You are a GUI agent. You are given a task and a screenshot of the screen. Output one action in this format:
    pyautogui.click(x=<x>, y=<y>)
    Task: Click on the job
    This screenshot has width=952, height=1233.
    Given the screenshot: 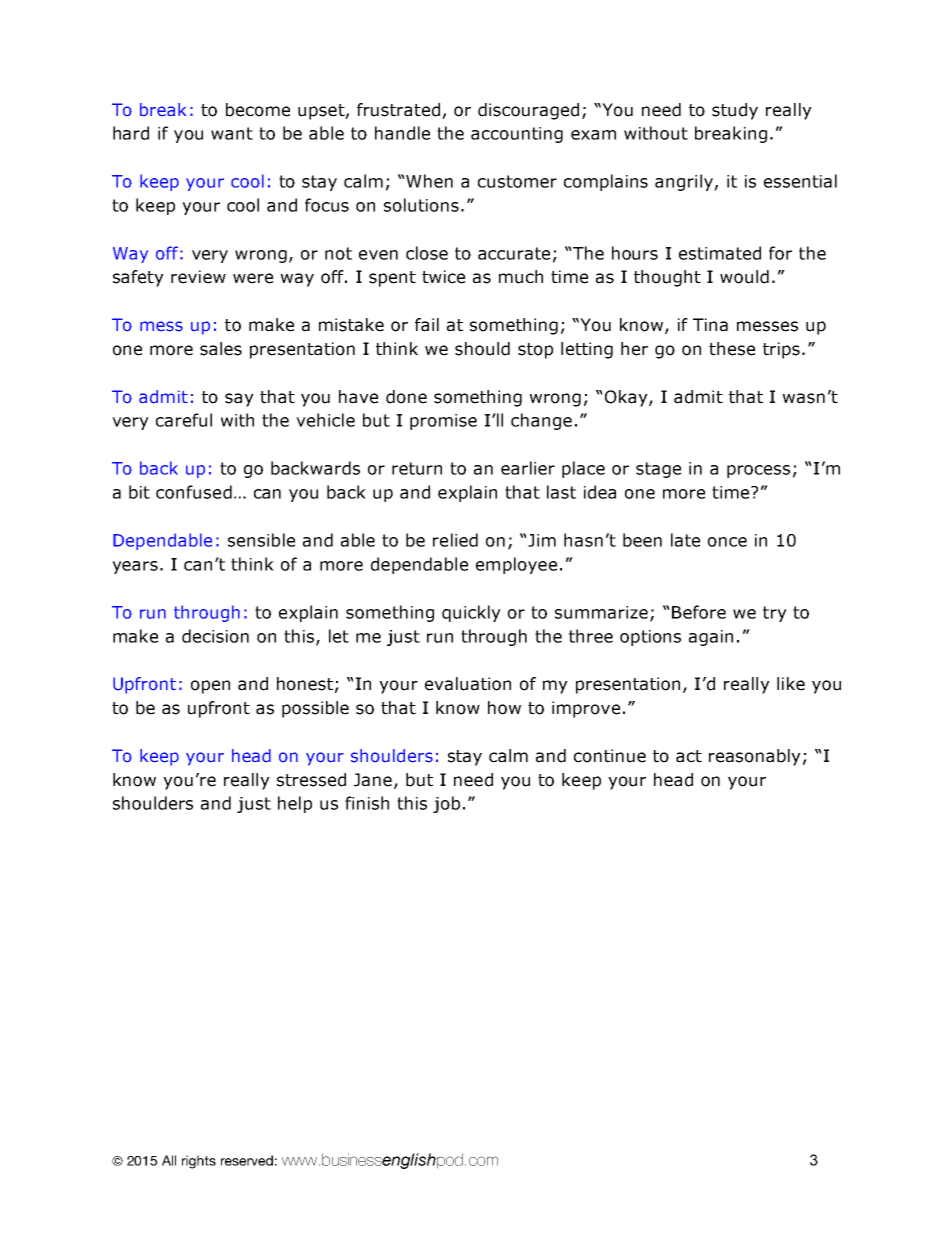 What is the action you would take?
    pyautogui.click(x=446, y=804)
